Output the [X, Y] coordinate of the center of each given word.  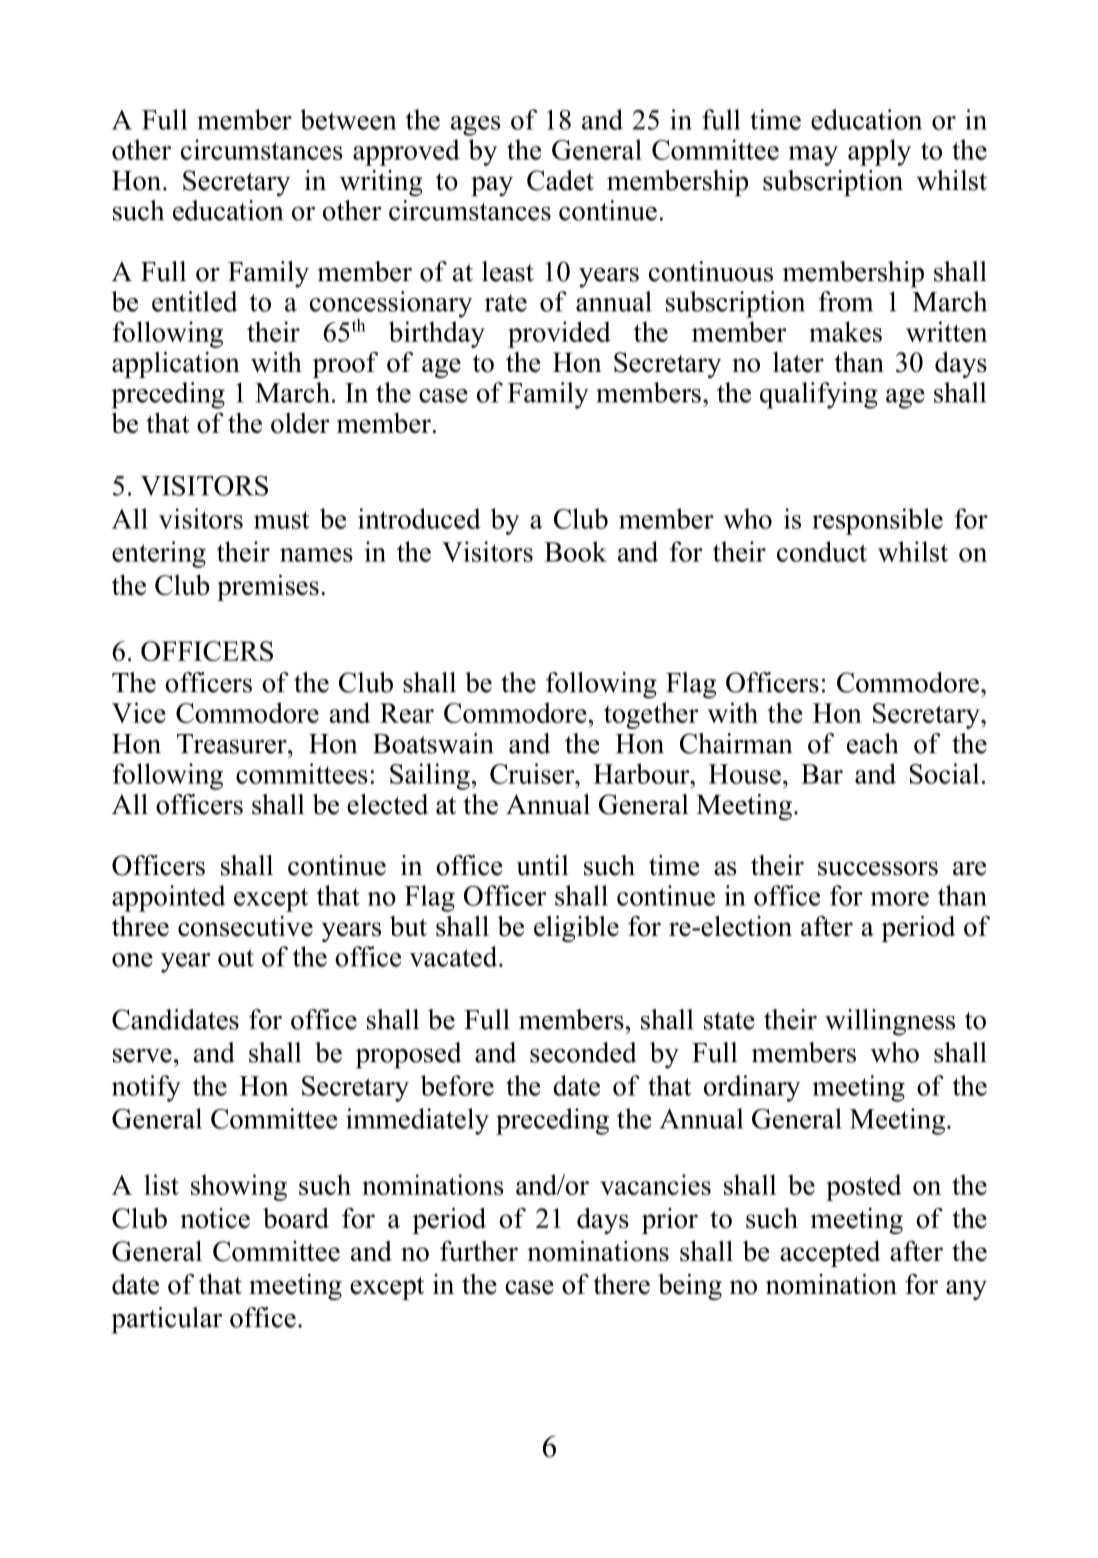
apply [879, 152]
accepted [830, 1254]
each [873, 743]
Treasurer [233, 744]
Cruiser [533, 773]
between [349, 119]
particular [166, 1320]
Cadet [560, 180]
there [621, 1284]
